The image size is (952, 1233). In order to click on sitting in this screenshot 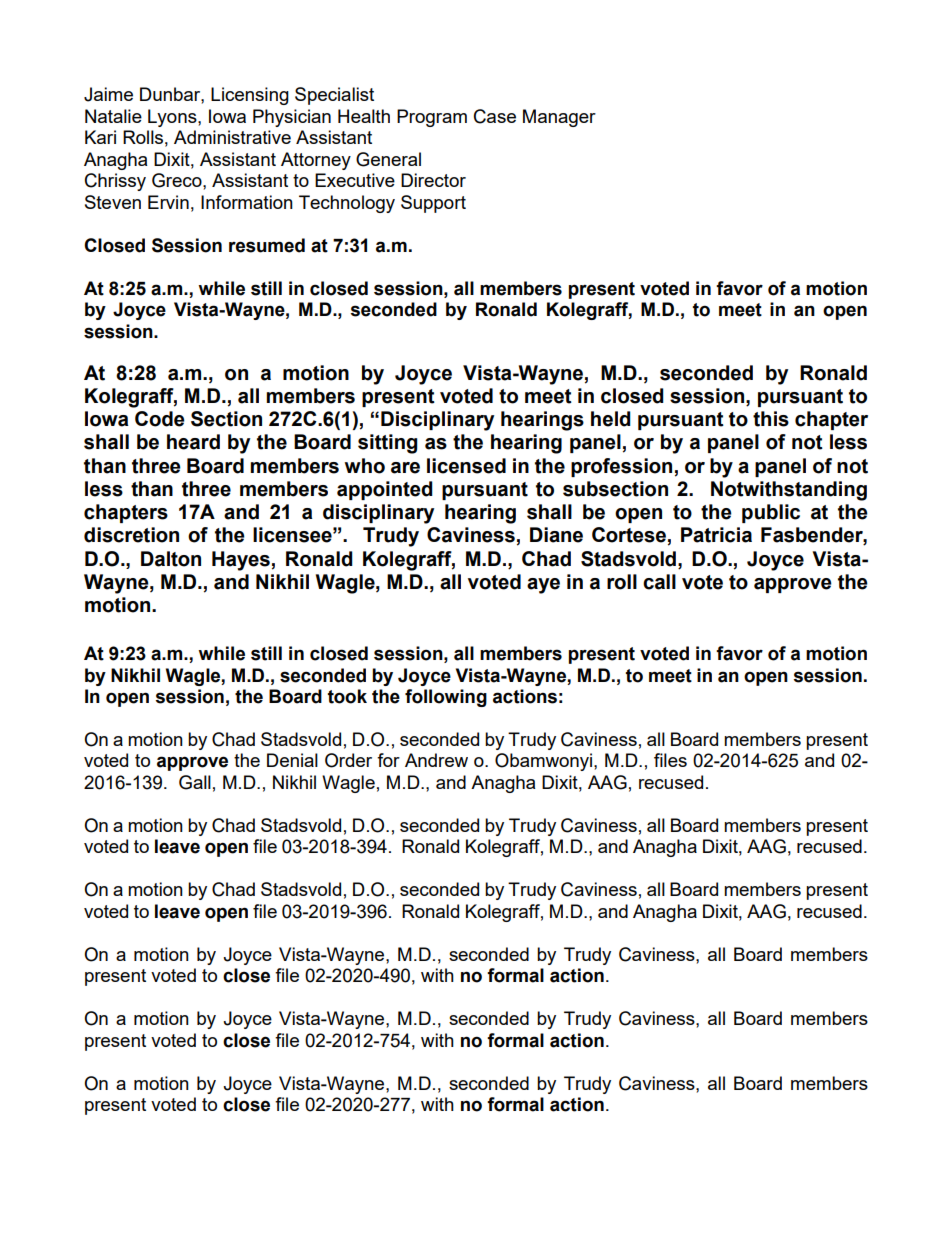, I will do `click(388, 444)`.
